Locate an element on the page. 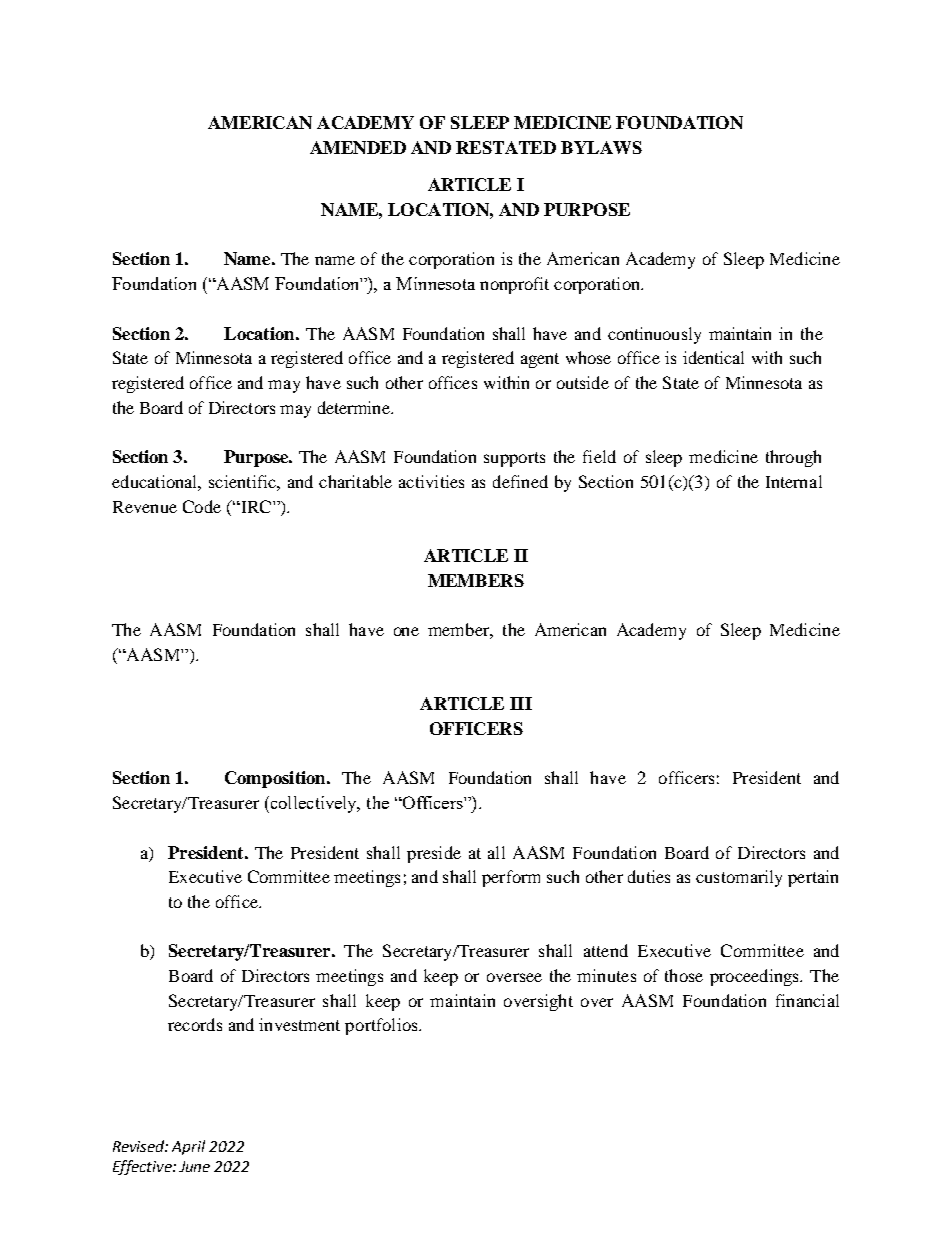 This document has width=952, height=1233. continuously is located at coordinates (654, 335).
